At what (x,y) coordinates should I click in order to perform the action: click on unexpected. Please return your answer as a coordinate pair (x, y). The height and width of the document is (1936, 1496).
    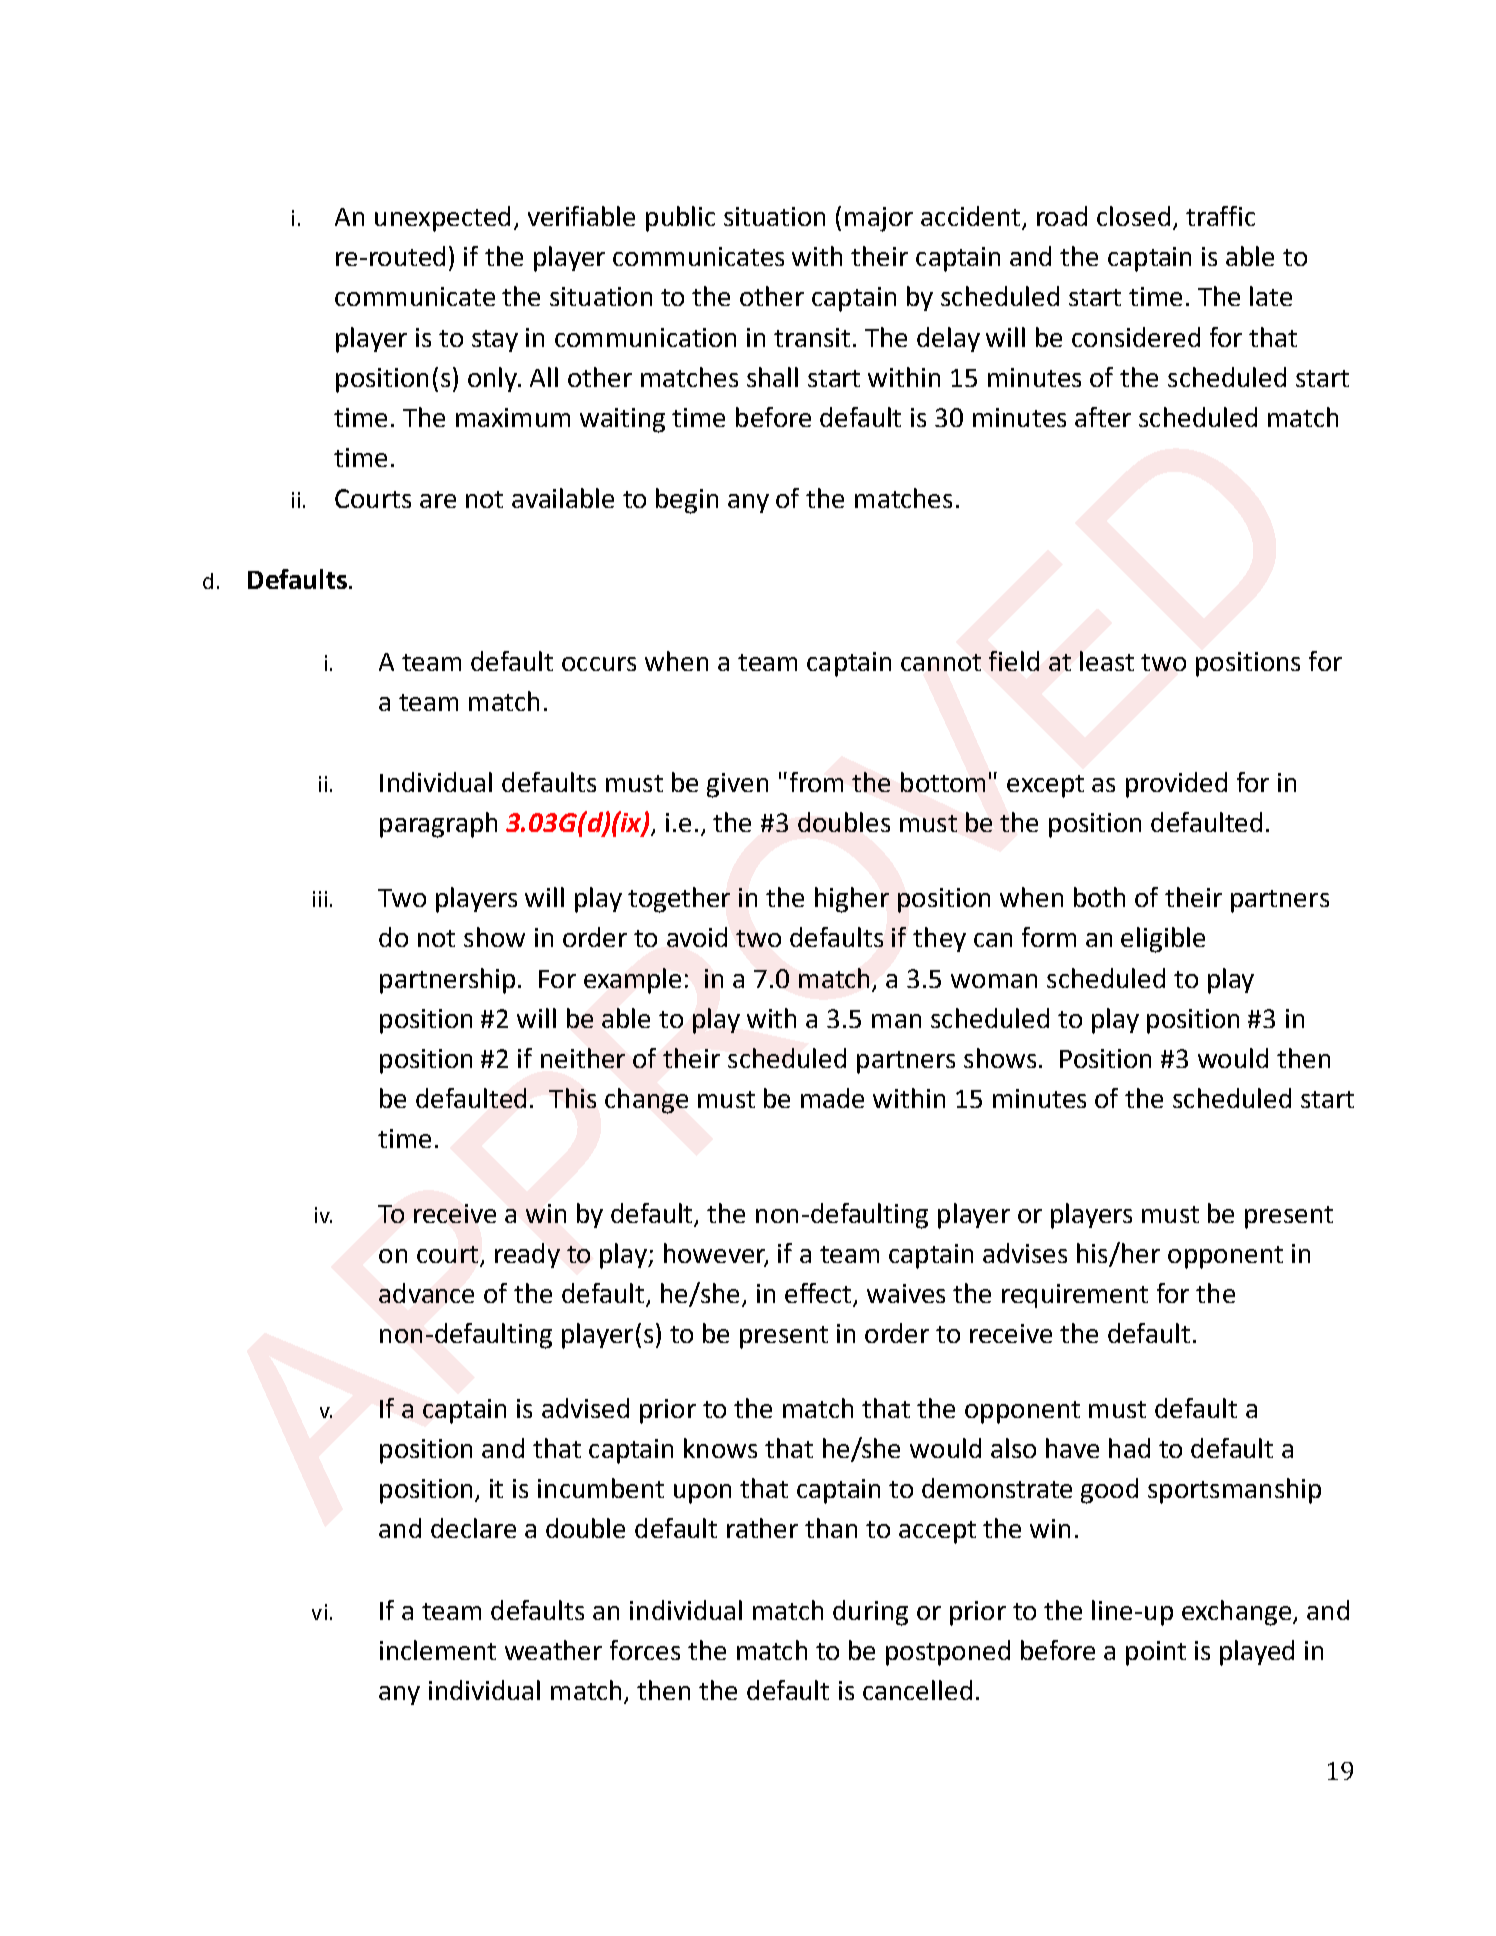
    Looking at the image, I should click on (442, 219).
